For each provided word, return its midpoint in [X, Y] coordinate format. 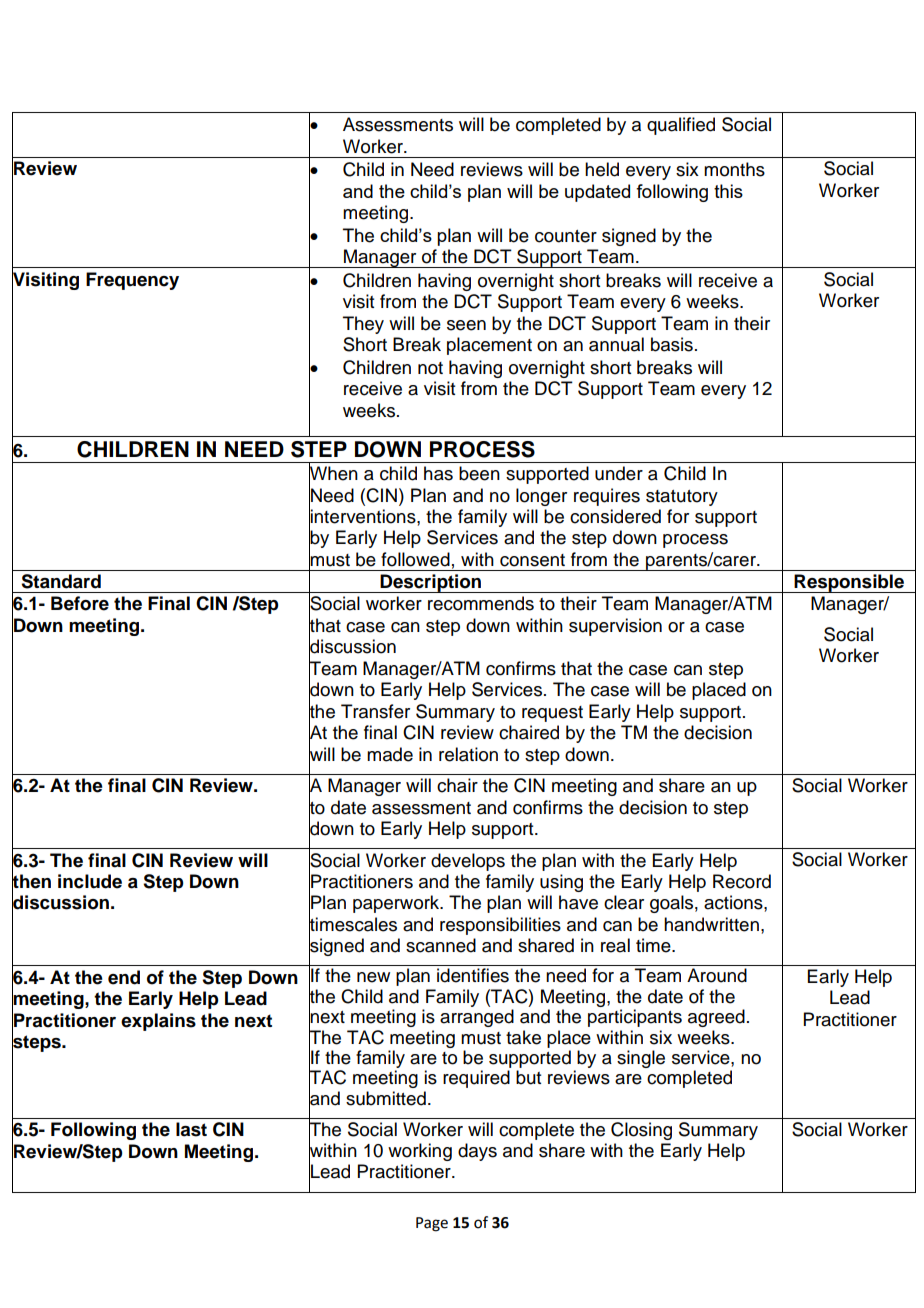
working [420, 1152]
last [191, 1129]
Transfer [375, 711]
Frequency [132, 281]
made [390, 754]
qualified [681, 126]
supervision [615, 627]
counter [566, 236]
